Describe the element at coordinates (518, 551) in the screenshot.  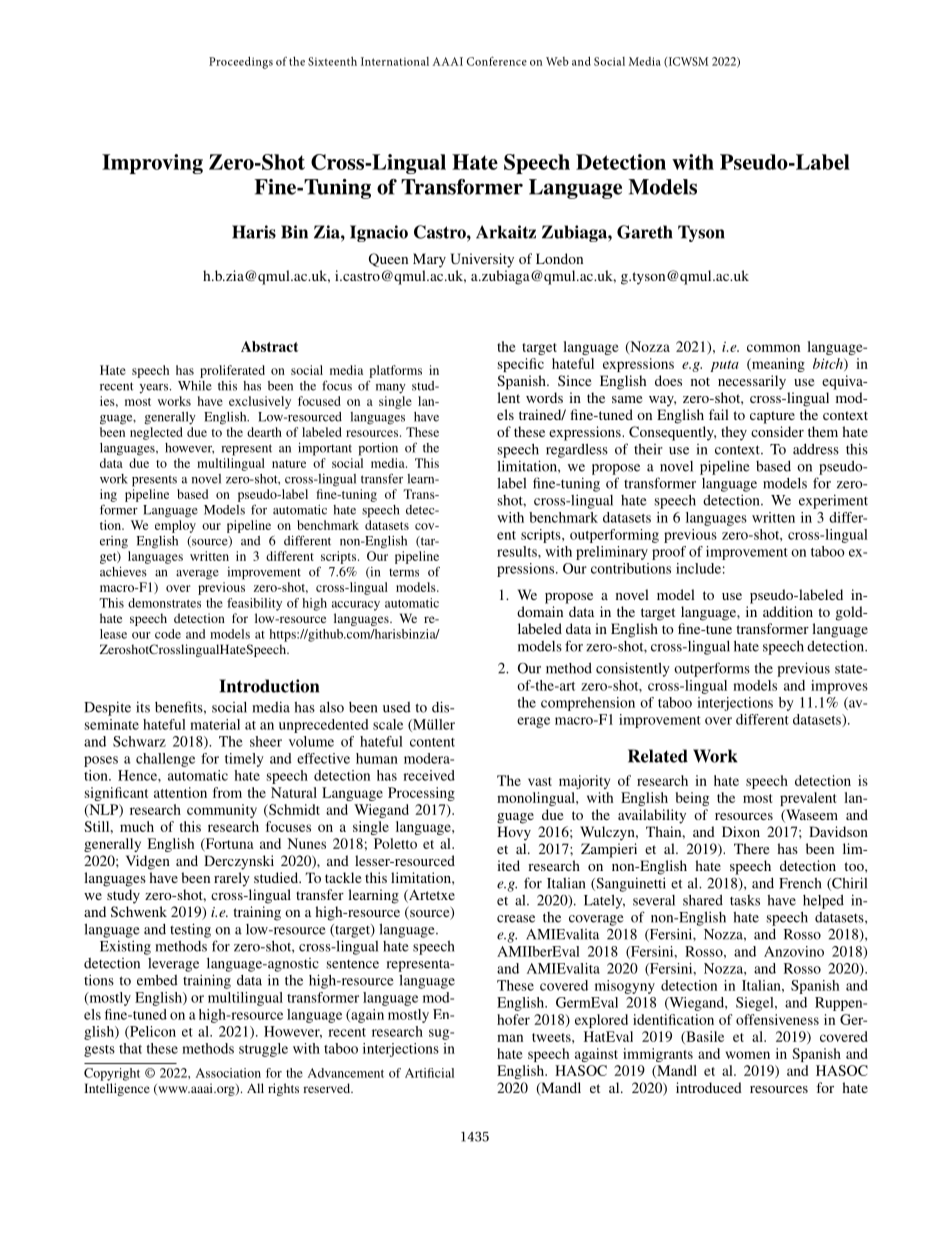
I see `results` at that location.
